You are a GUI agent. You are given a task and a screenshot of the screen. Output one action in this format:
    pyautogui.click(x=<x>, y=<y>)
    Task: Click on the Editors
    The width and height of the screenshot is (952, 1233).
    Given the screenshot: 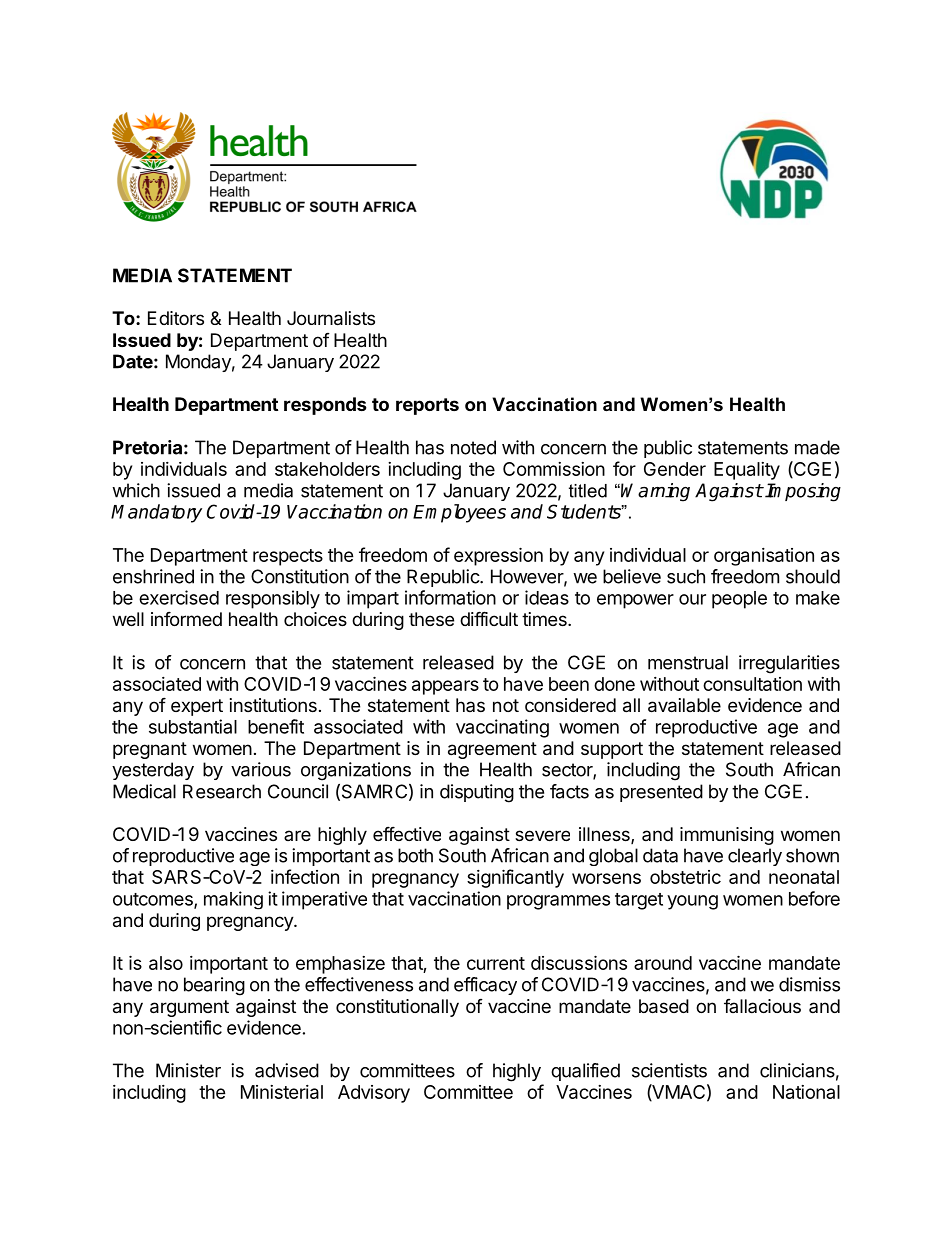 What is the action you would take?
    pyautogui.click(x=176, y=318)
